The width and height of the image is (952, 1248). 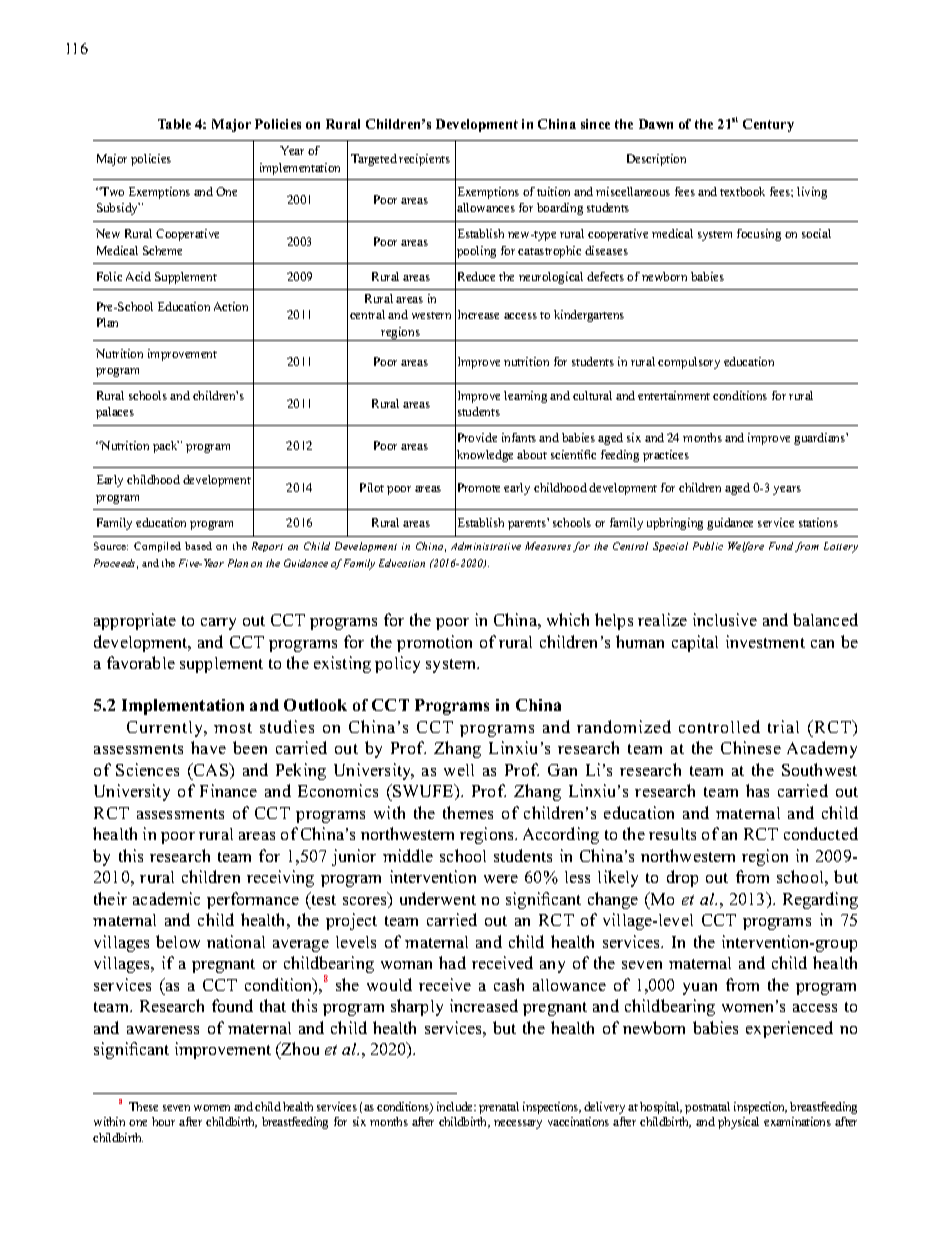 I want to click on based, so click(x=198, y=546).
